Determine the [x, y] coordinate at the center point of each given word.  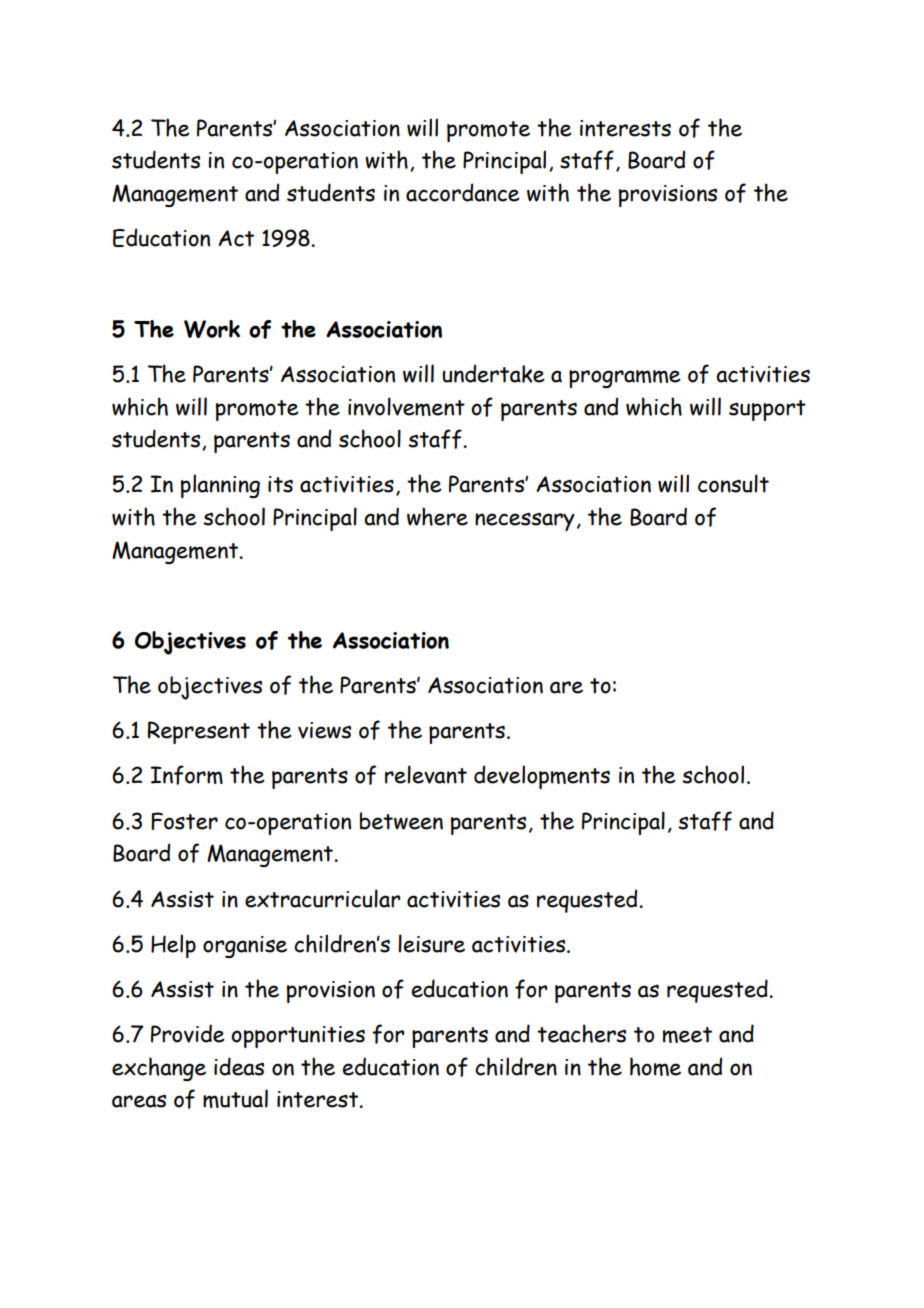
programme [625, 379]
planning [220, 486]
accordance [463, 192]
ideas [239, 1066]
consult [733, 483]
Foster [184, 821]
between [401, 821]
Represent [198, 732]
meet [687, 1035]
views [324, 730]
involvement [406, 406]
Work [212, 329]
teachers [581, 1033]
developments [542, 777]
